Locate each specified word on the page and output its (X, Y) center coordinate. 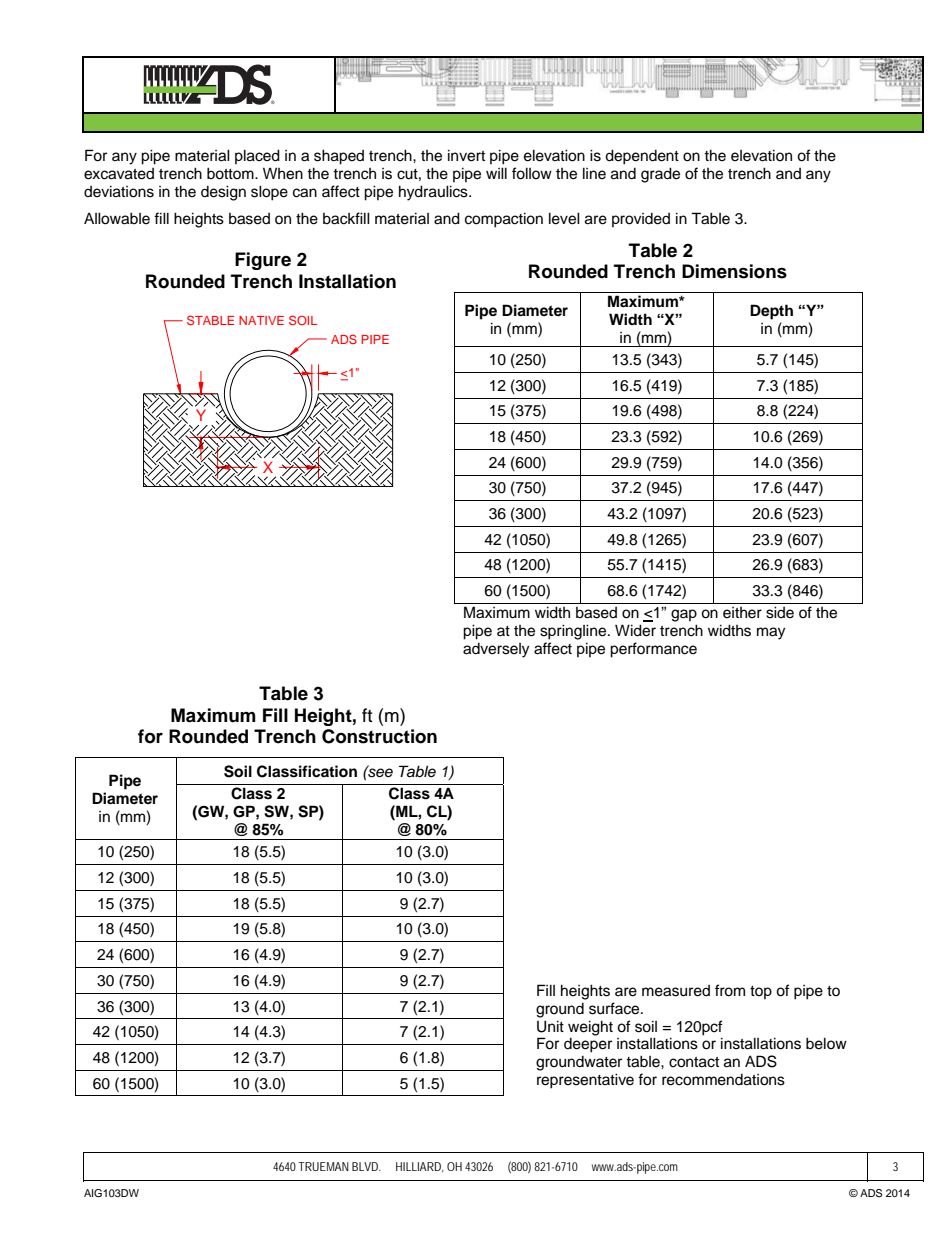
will (496, 173)
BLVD (366, 1166)
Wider (635, 630)
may (771, 633)
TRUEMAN (323, 1166)
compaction (504, 220)
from (730, 990)
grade (660, 175)
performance (653, 650)
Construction (379, 736)
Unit (550, 1026)
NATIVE (261, 320)
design (223, 193)
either (742, 613)
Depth (771, 312)
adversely (496, 650)
